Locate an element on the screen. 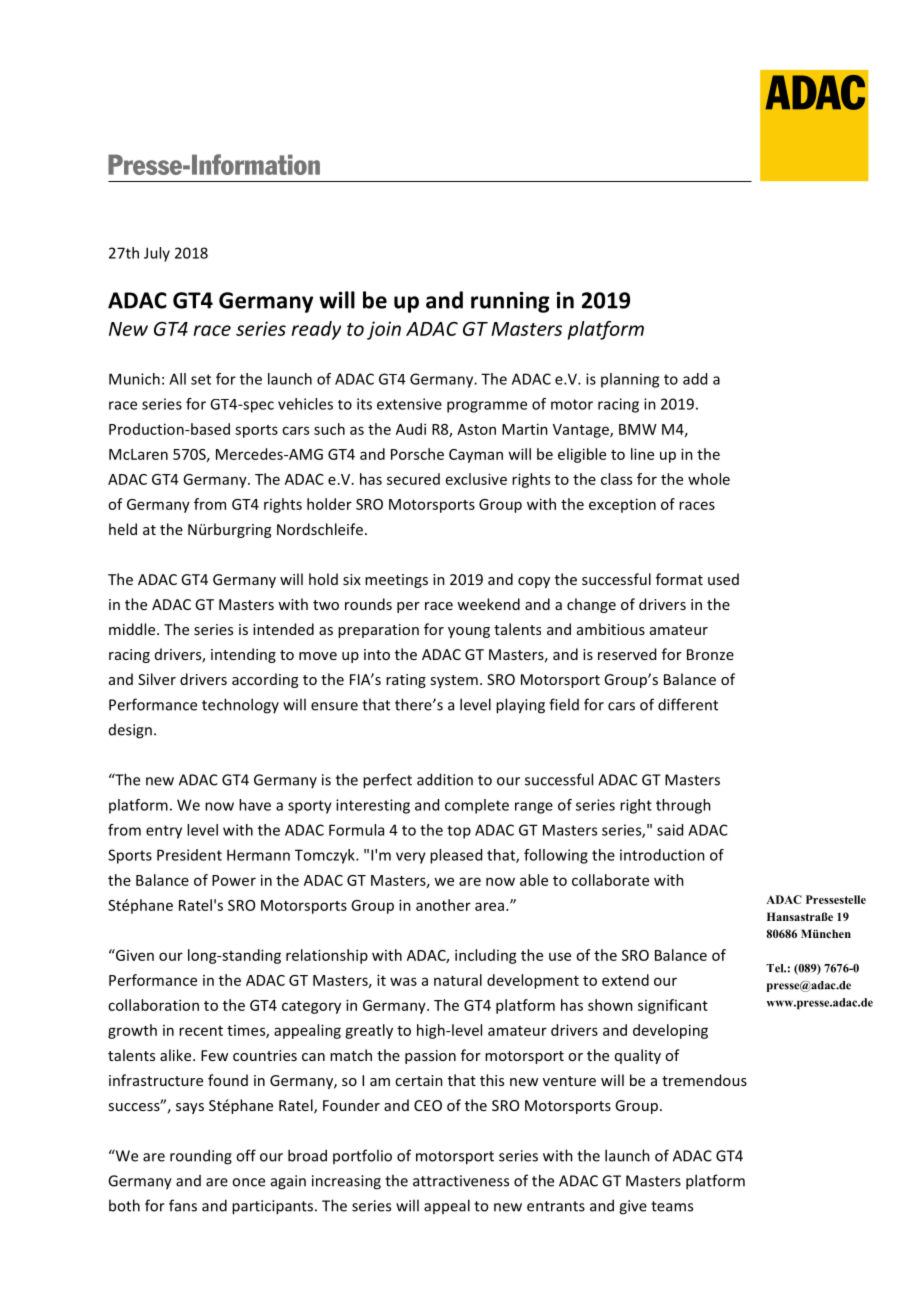  rounding is located at coordinates (201, 1157).
